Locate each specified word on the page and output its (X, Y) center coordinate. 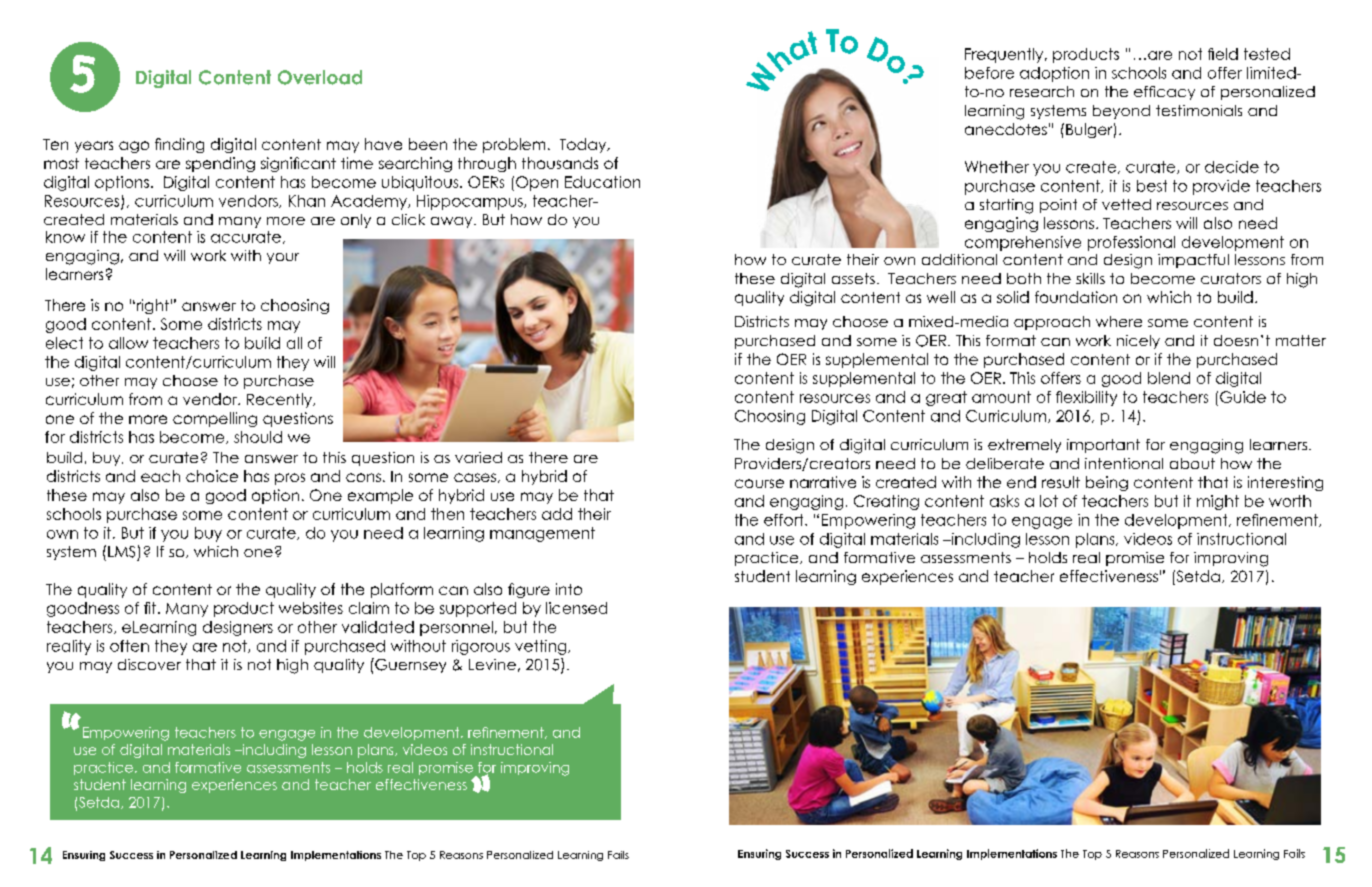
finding (179, 145)
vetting (542, 647)
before (989, 73)
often (129, 646)
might (1218, 502)
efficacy (1164, 93)
